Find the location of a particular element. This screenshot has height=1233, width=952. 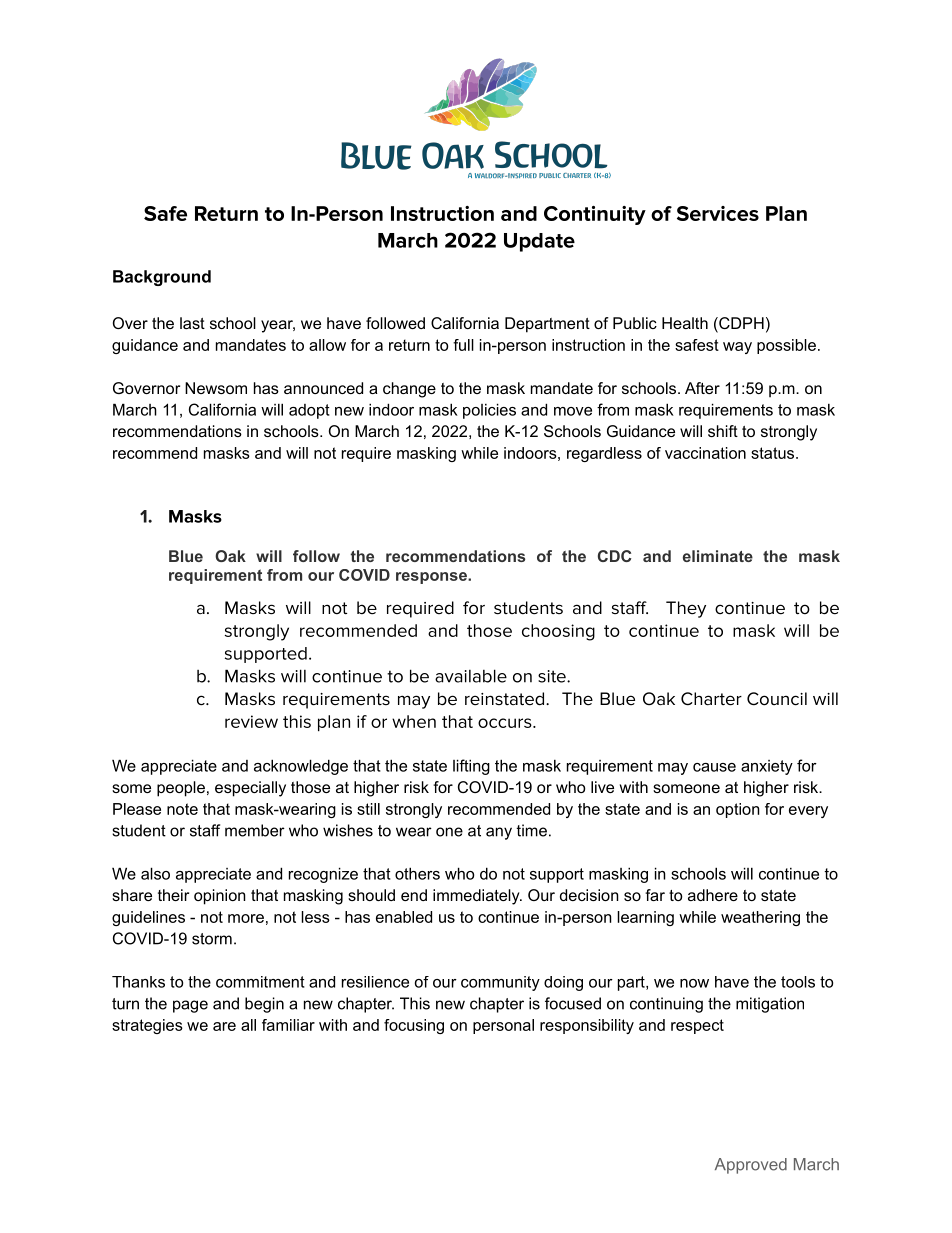

Background is located at coordinates (162, 278).
